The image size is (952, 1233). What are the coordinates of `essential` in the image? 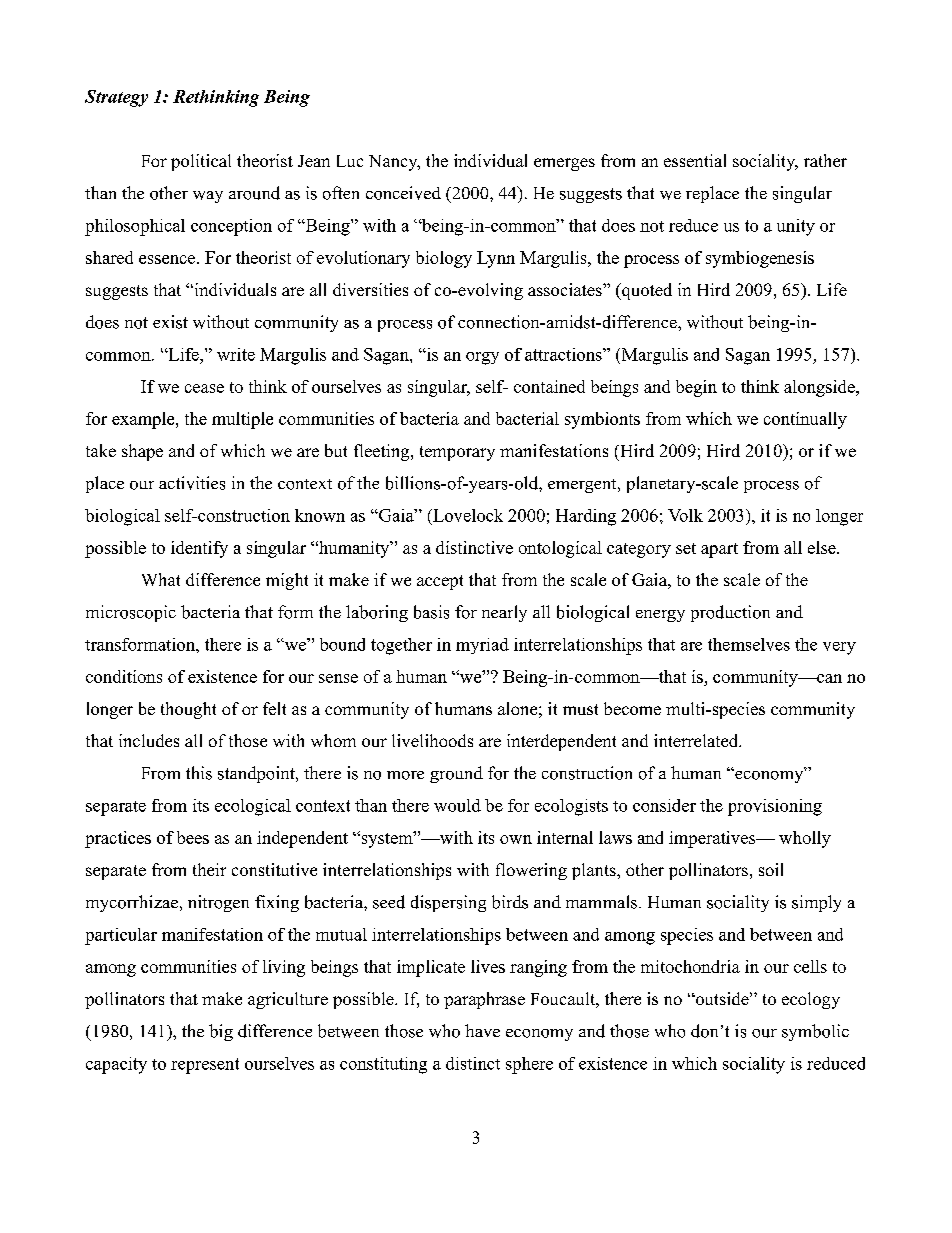 It's located at (695, 160).
